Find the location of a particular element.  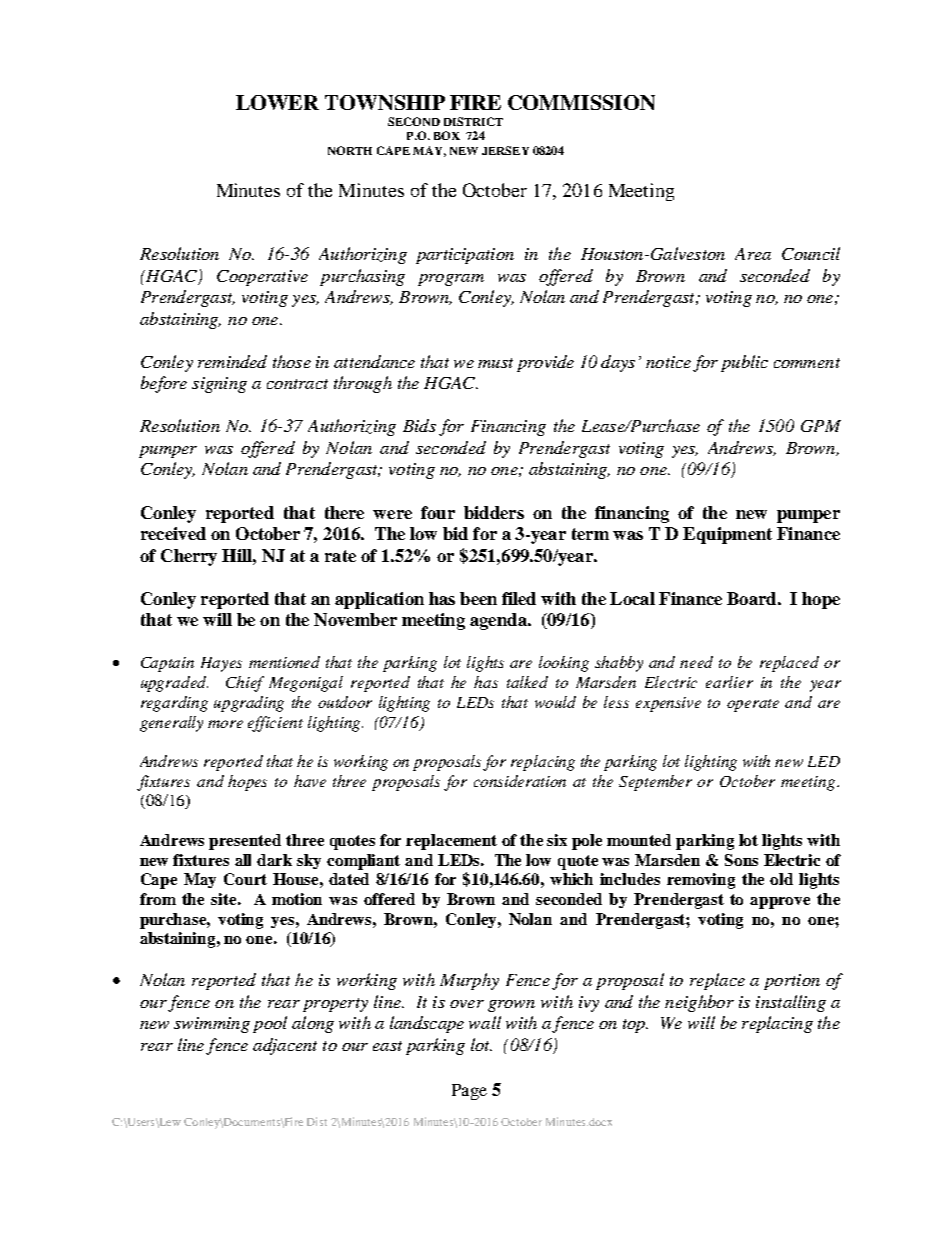

Area is located at coordinates (753, 254).
